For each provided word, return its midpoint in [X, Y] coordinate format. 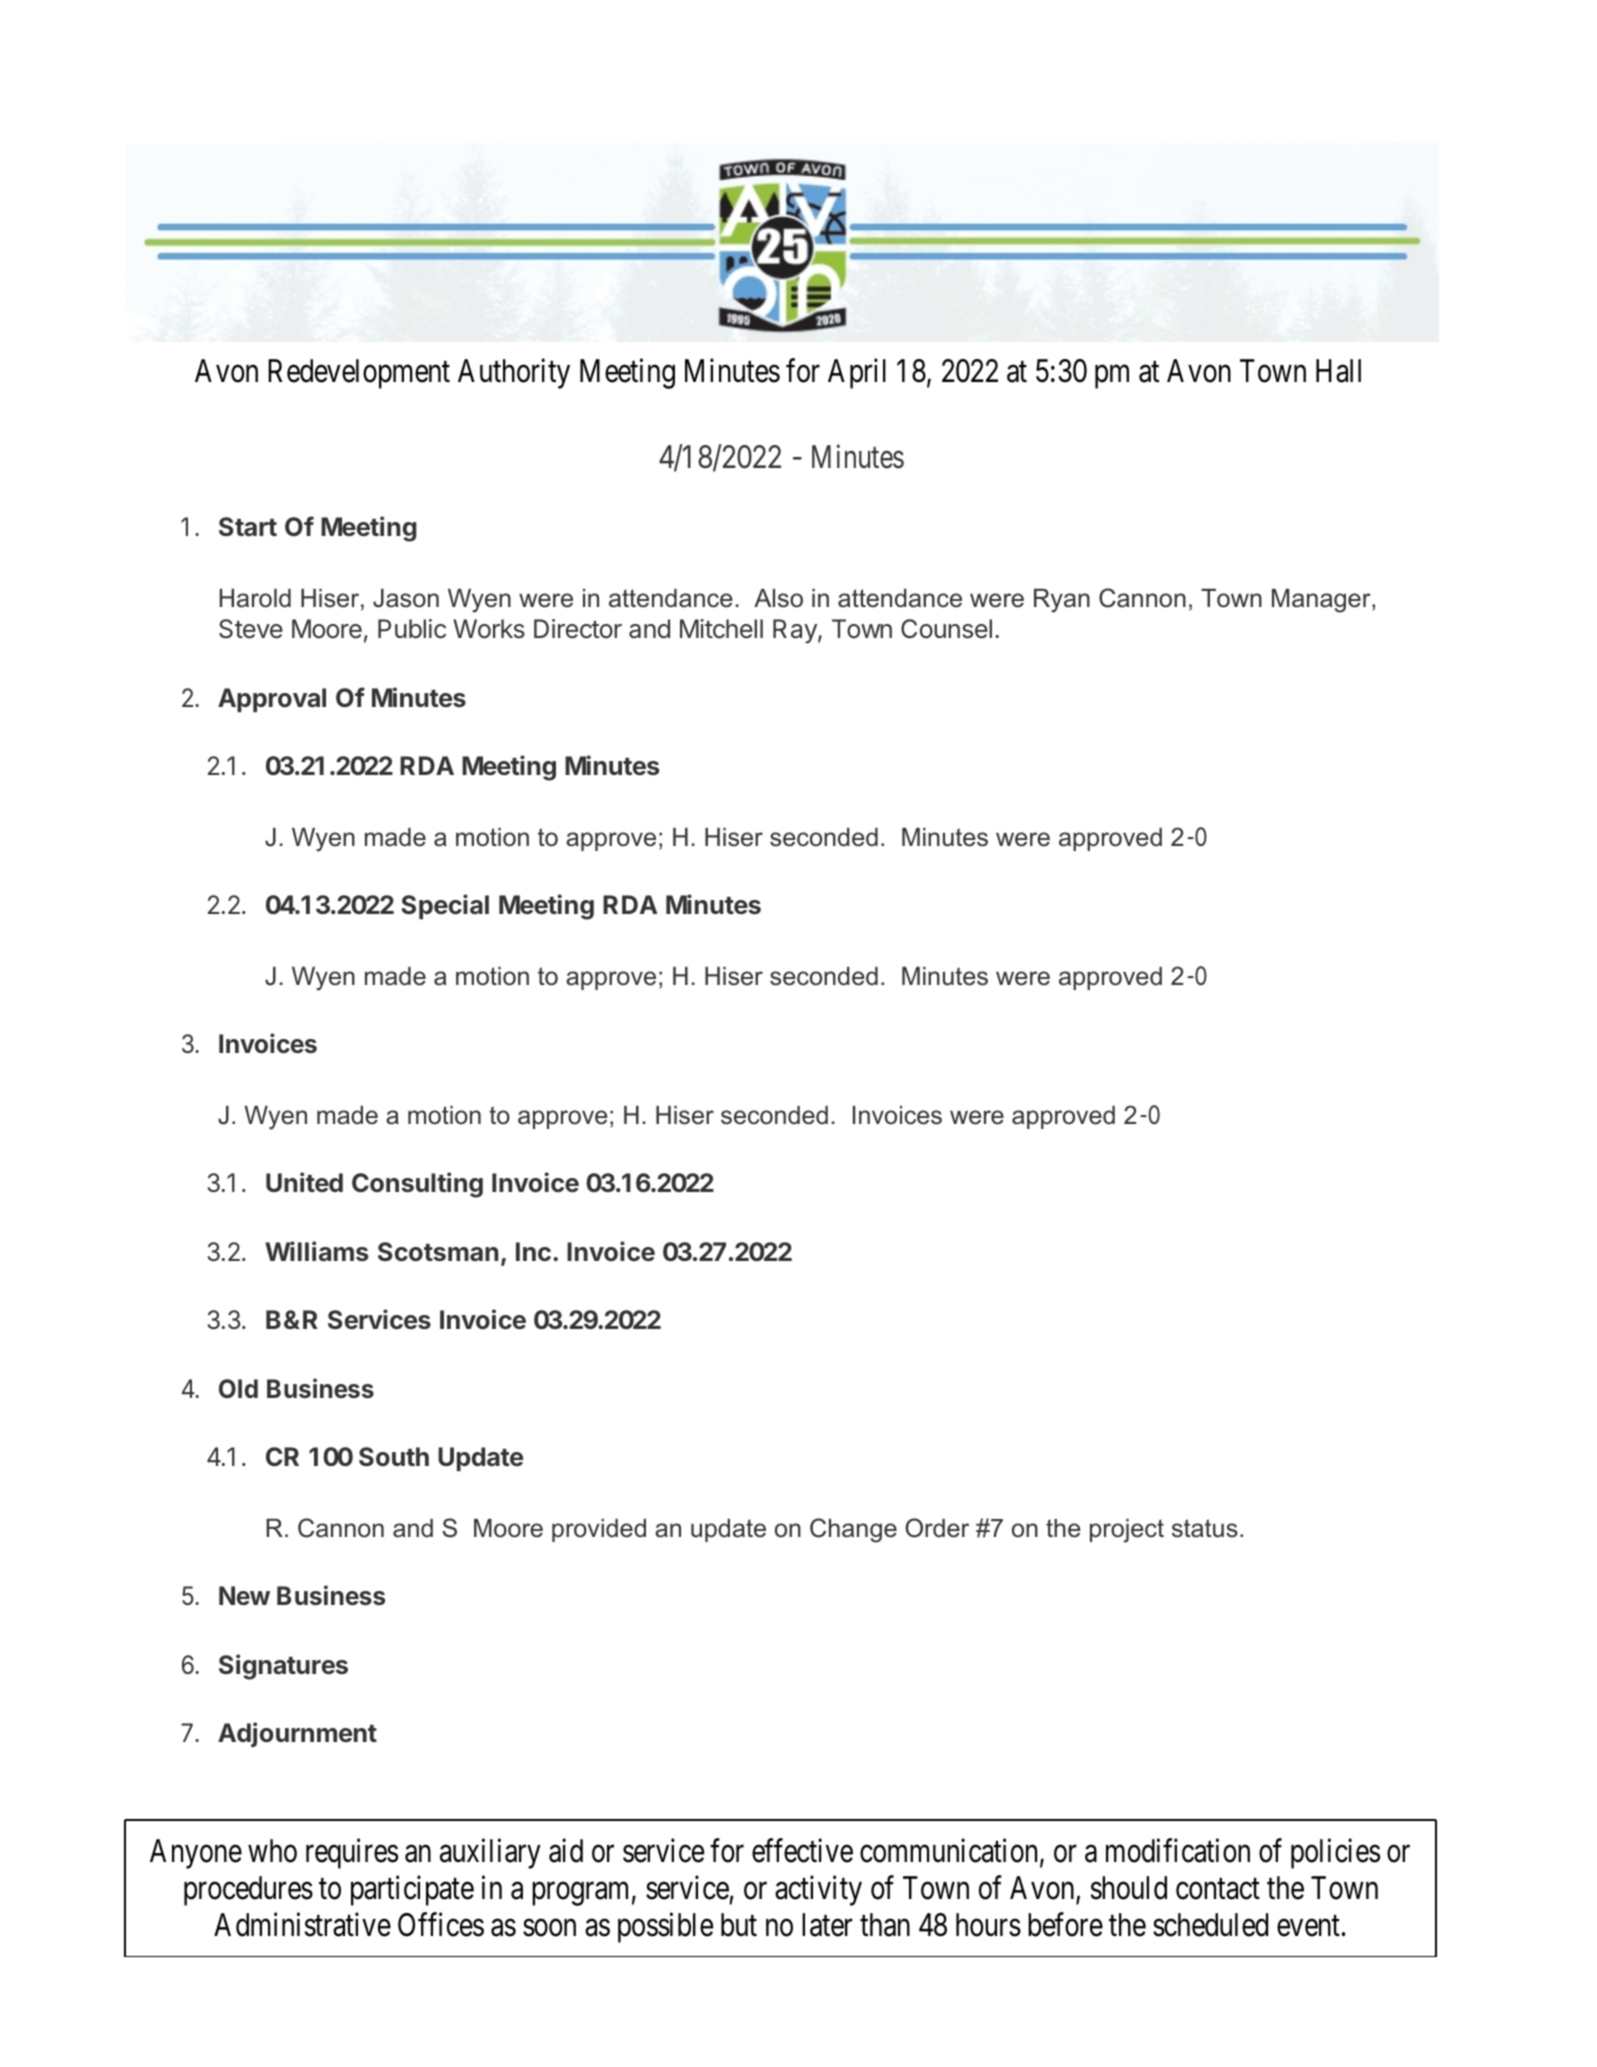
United [304, 1182]
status [1205, 1528]
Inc [533, 1251]
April [857, 373]
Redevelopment [359, 374]
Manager [1322, 601]
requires [352, 1853]
